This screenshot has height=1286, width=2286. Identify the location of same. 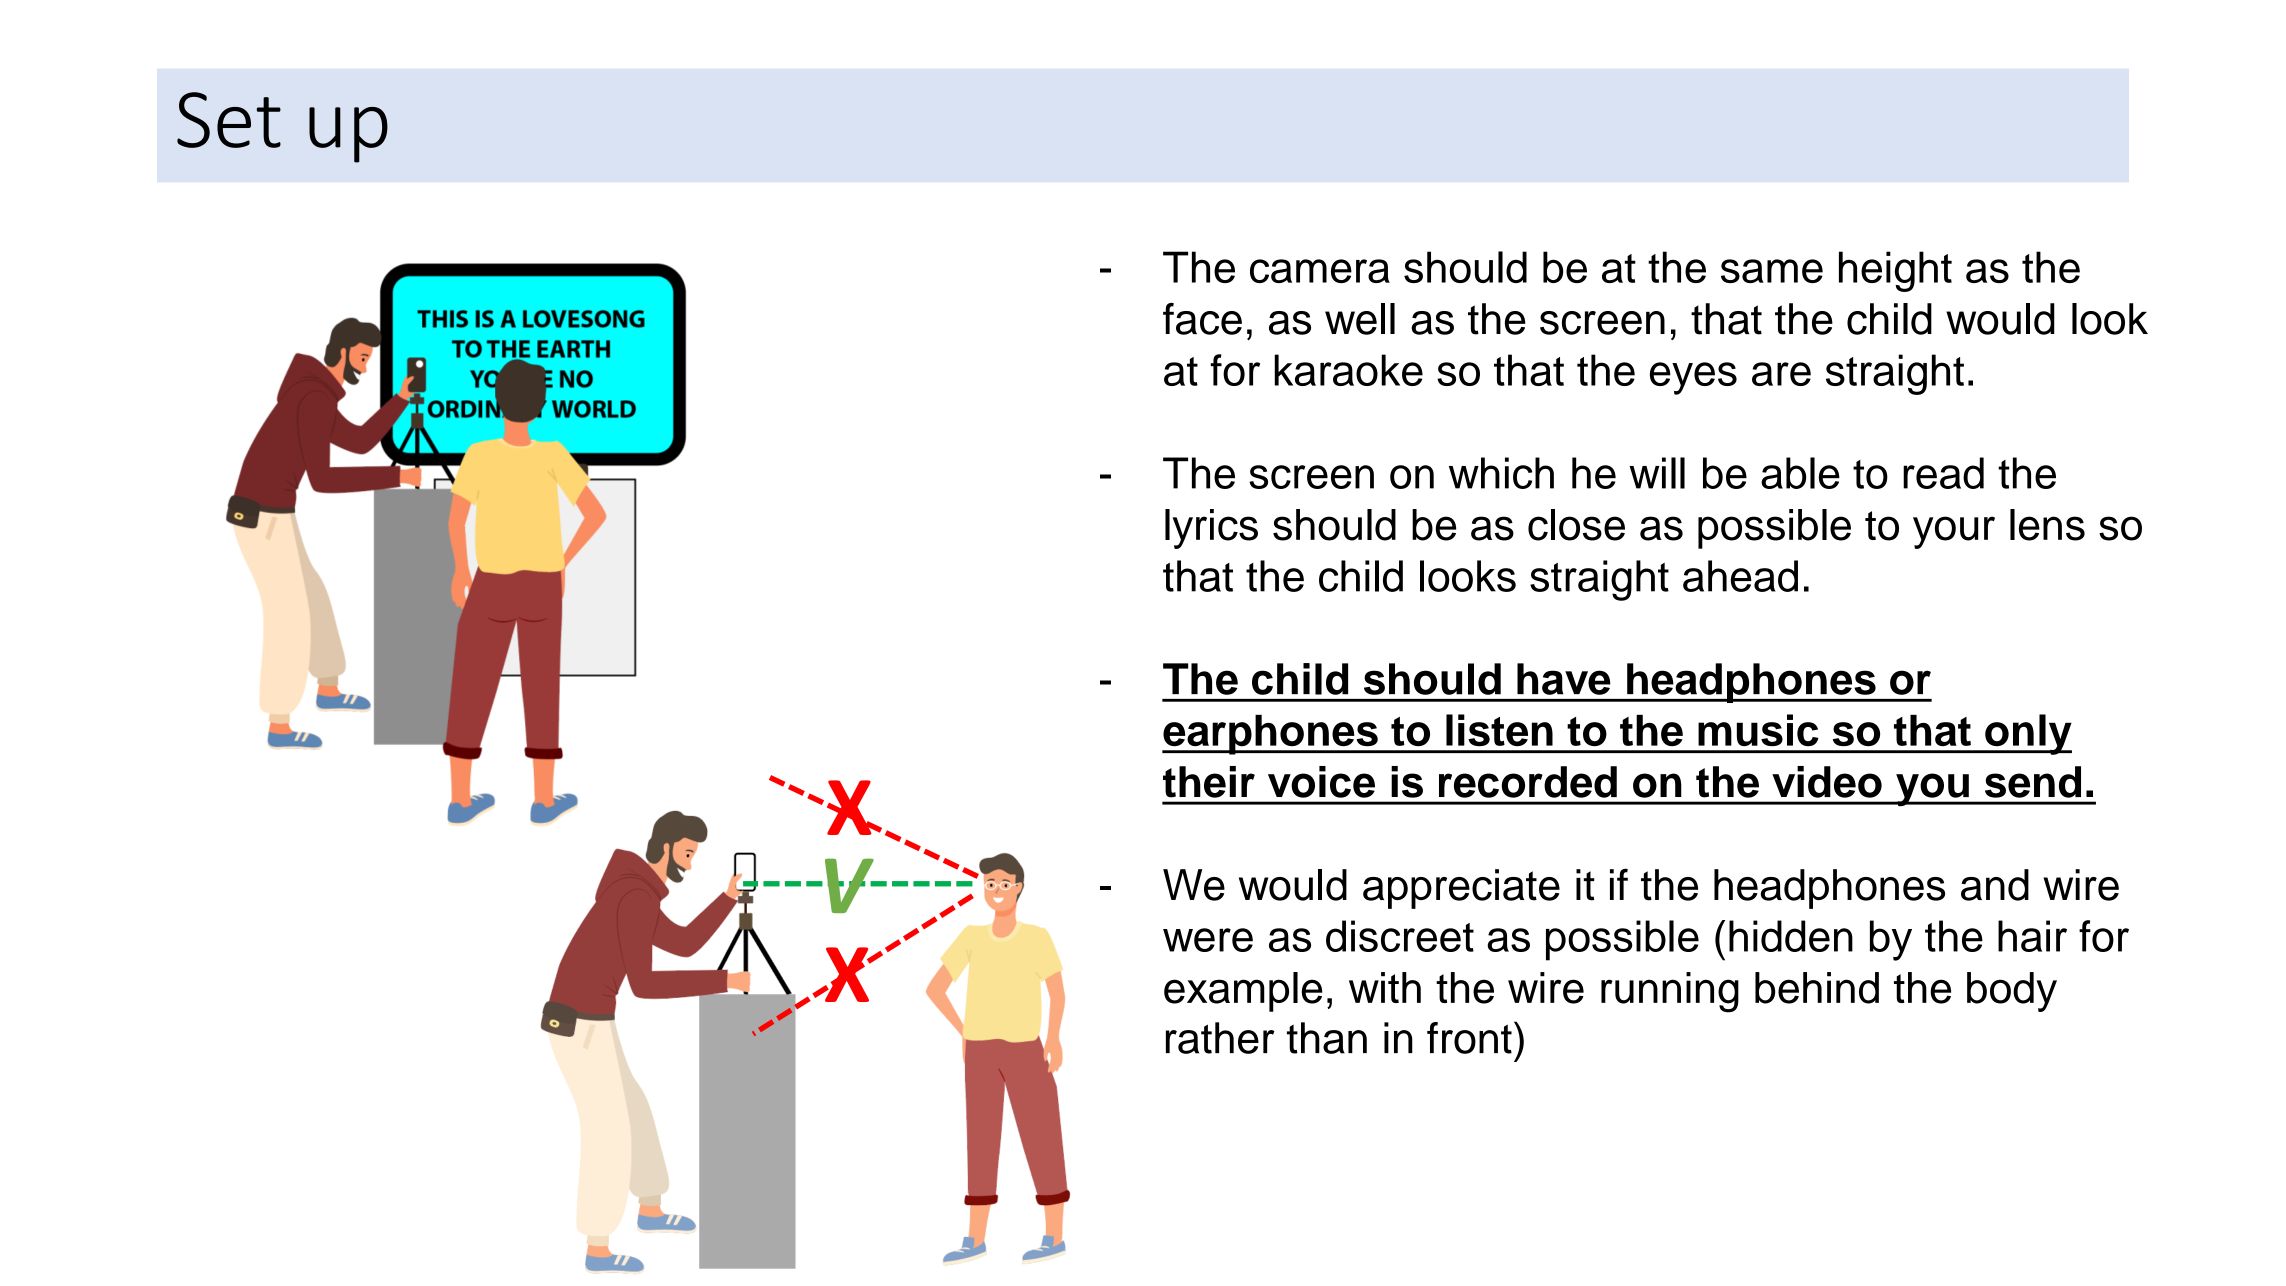
(1772, 271).
